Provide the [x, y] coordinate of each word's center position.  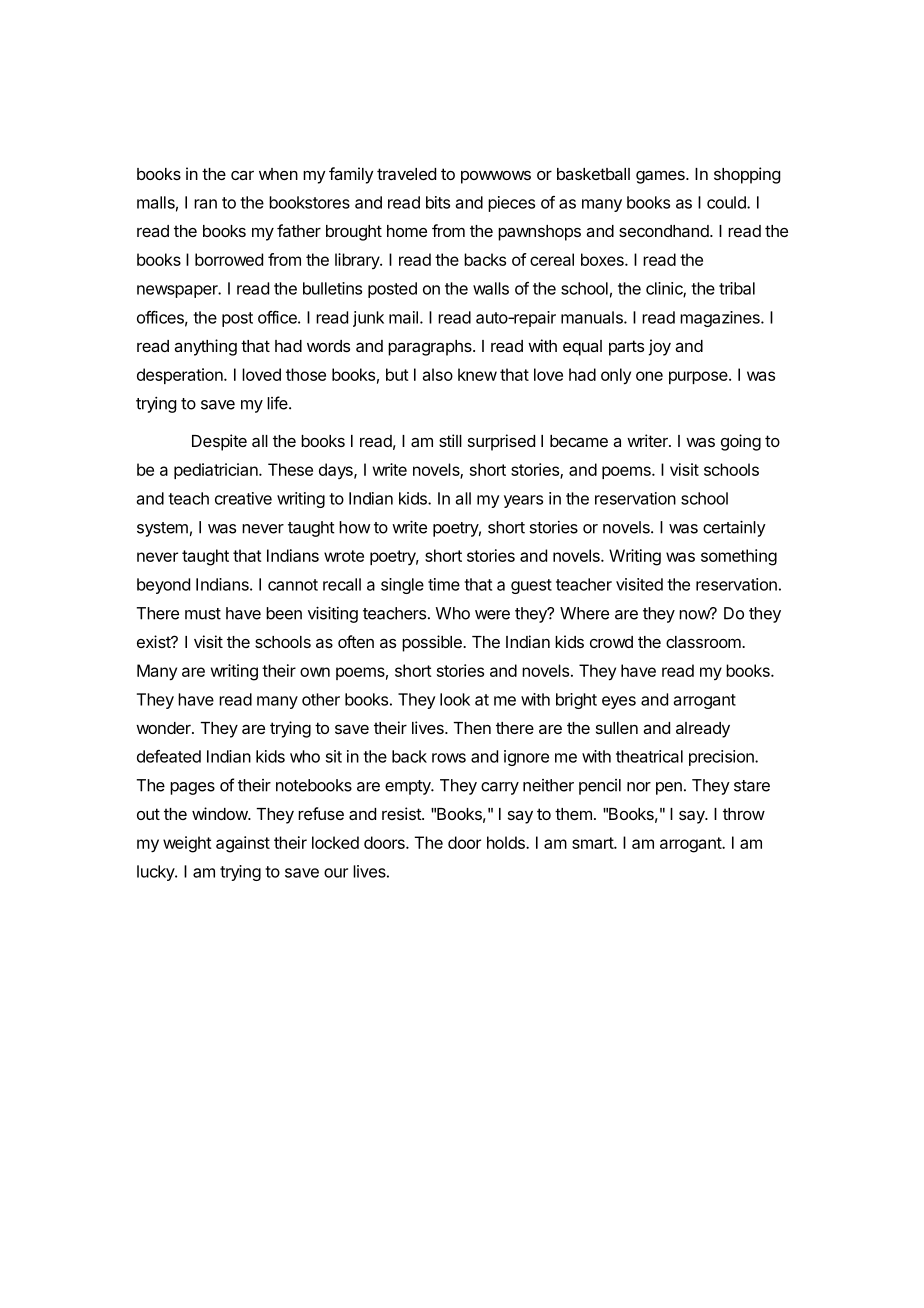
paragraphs [431, 348]
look [455, 699]
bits [438, 202]
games [661, 177]
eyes [619, 702]
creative [243, 498]
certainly [734, 528]
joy [659, 347]
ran [205, 204]
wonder [164, 728]
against [243, 844]
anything [205, 347]
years [523, 501]
